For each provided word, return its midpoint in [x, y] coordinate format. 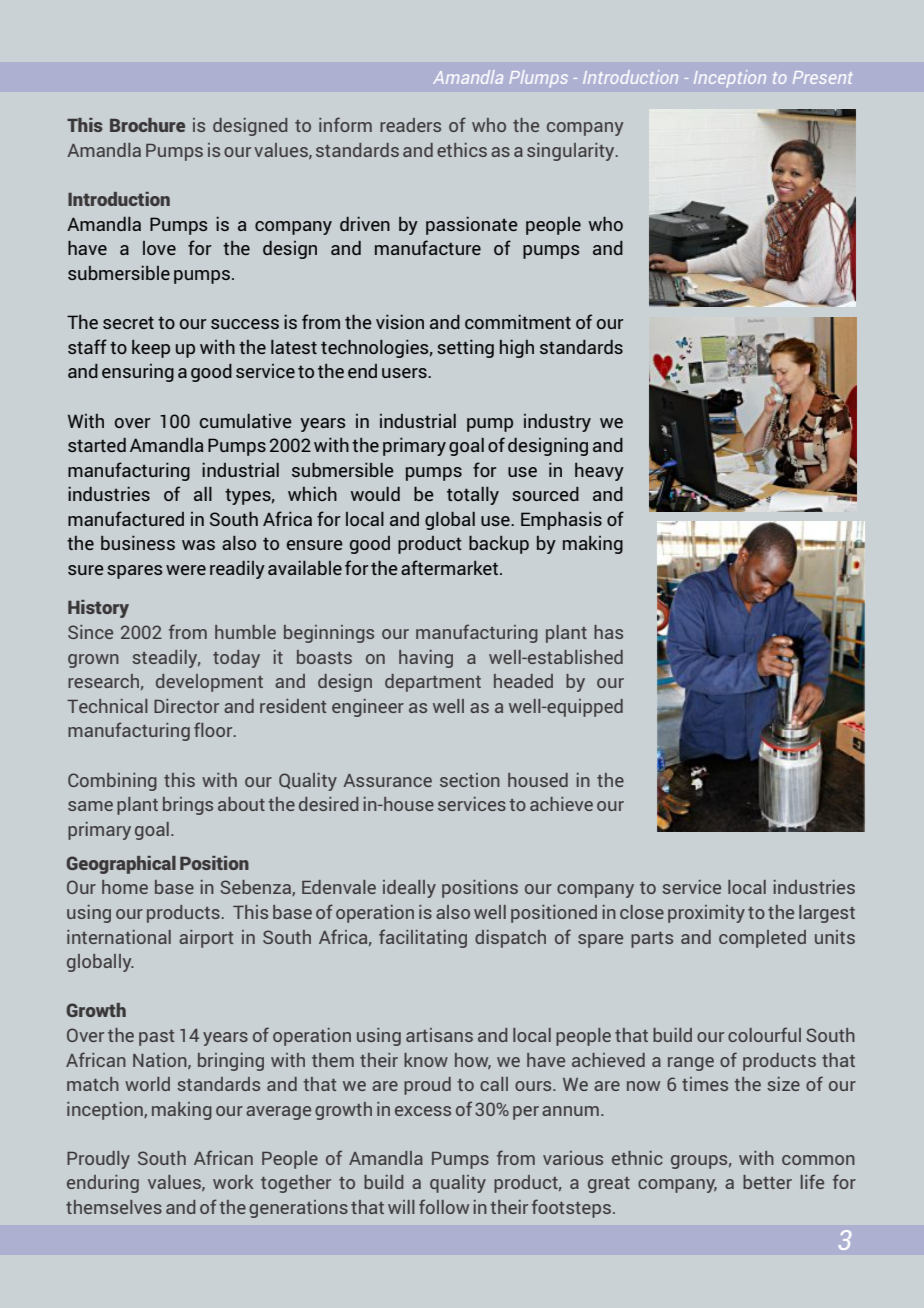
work [233, 1182]
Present [823, 77]
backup [499, 545]
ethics [462, 150]
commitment [518, 321]
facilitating [423, 938]
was [198, 545]
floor [214, 729]
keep [151, 349]
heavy [599, 472]
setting [465, 348]
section [470, 780]
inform [345, 124]
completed [762, 939]
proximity [706, 914]
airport [206, 939]
